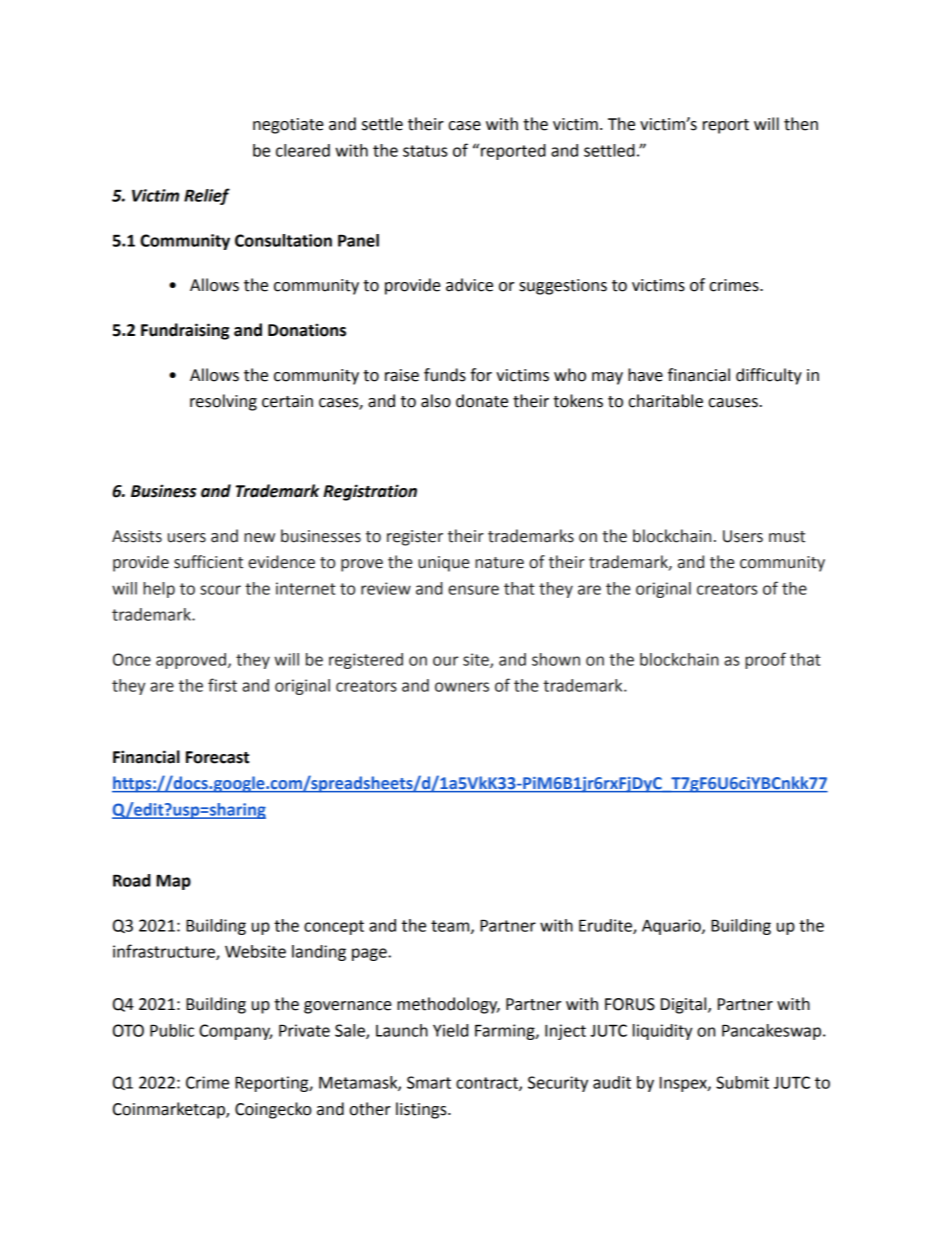  Describe the element at coordinates (170, 1110) in the screenshot. I see `Coinmarketcap` at that location.
